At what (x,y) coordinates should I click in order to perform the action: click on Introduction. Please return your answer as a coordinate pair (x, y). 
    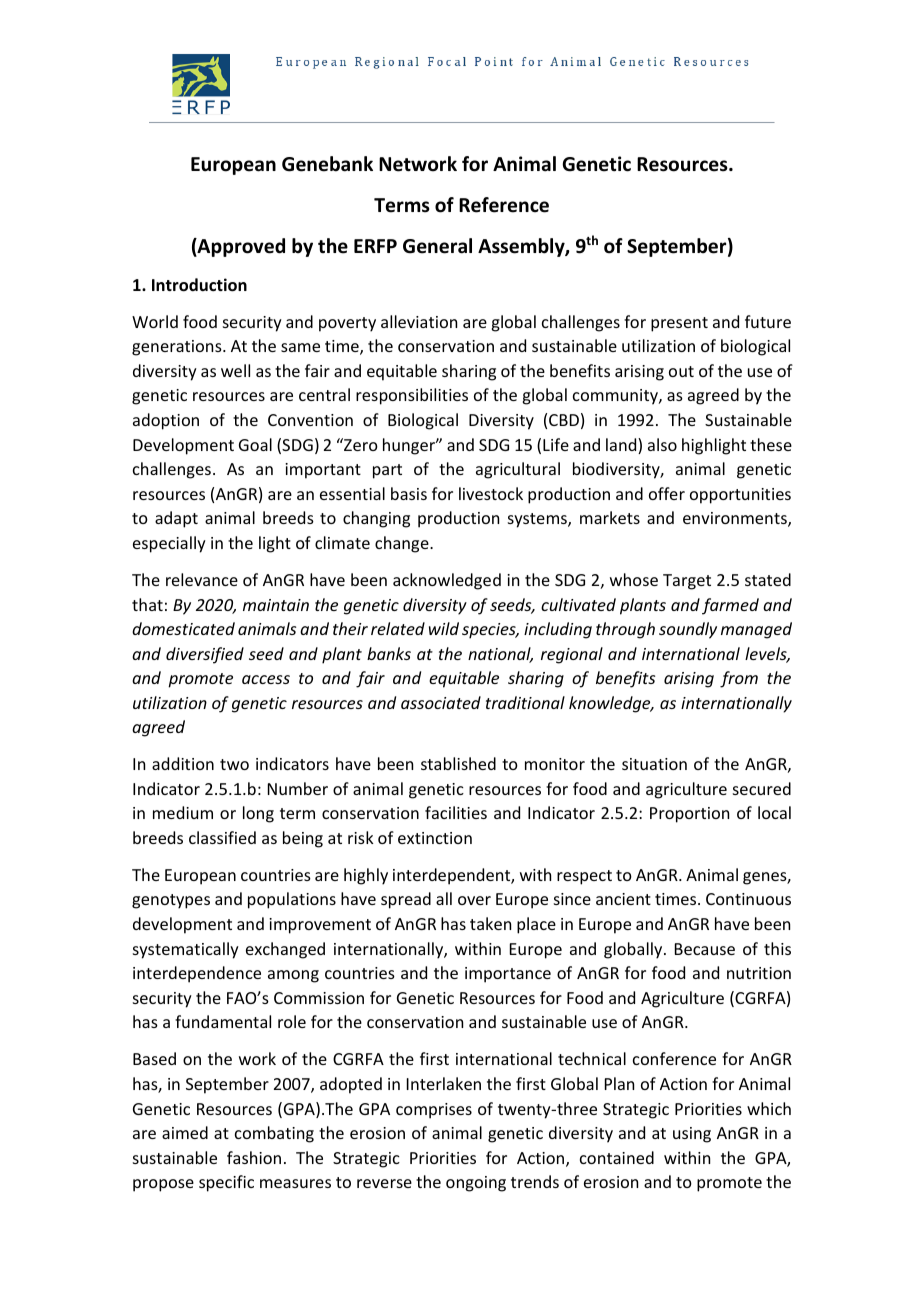
    Looking at the image, I should click on (199, 285).
